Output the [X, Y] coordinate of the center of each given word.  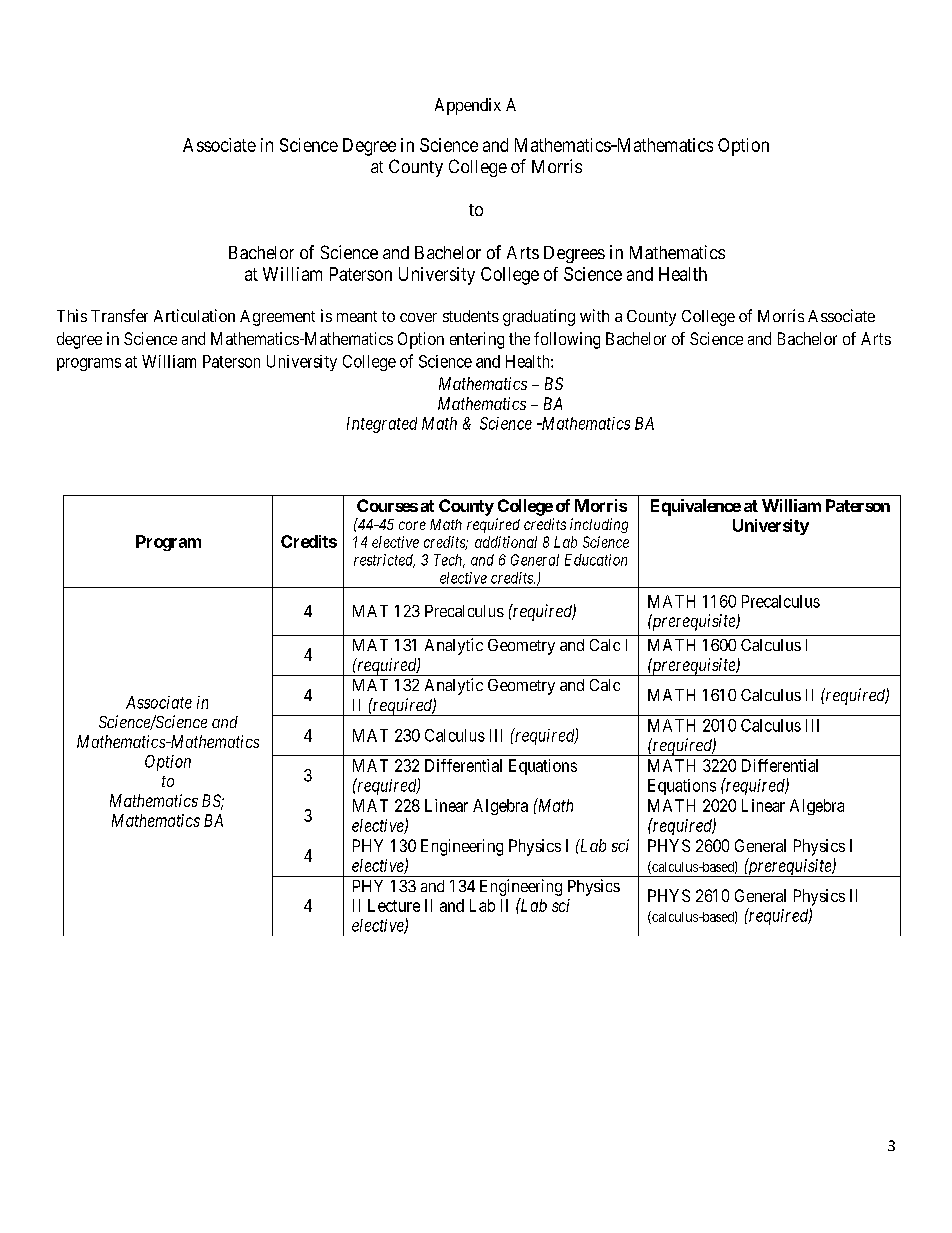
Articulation [194, 315]
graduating [539, 317]
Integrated [382, 425]
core [412, 525]
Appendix [468, 106]
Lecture [394, 905]
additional [506, 542]
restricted [384, 561]
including [599, 525]
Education [596, 560]
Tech [449, 561]
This [72, 315]
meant [357, 316]
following [567, 340]
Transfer [119, 315]
